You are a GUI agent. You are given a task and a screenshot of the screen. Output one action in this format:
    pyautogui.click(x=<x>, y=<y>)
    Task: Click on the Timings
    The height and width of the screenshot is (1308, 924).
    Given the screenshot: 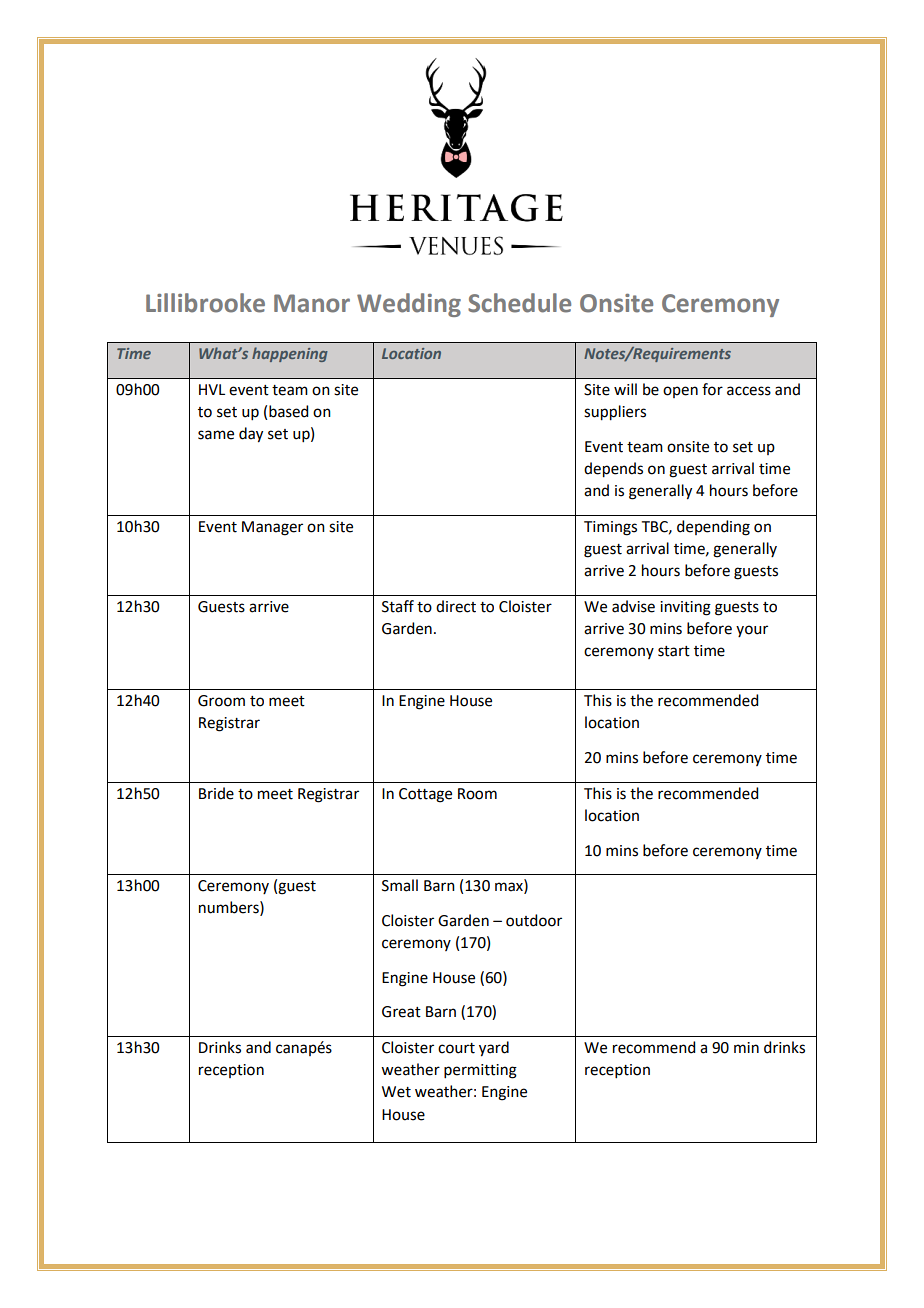 What is the action you would take?
    pyautogui.click(x=610, y=528)
